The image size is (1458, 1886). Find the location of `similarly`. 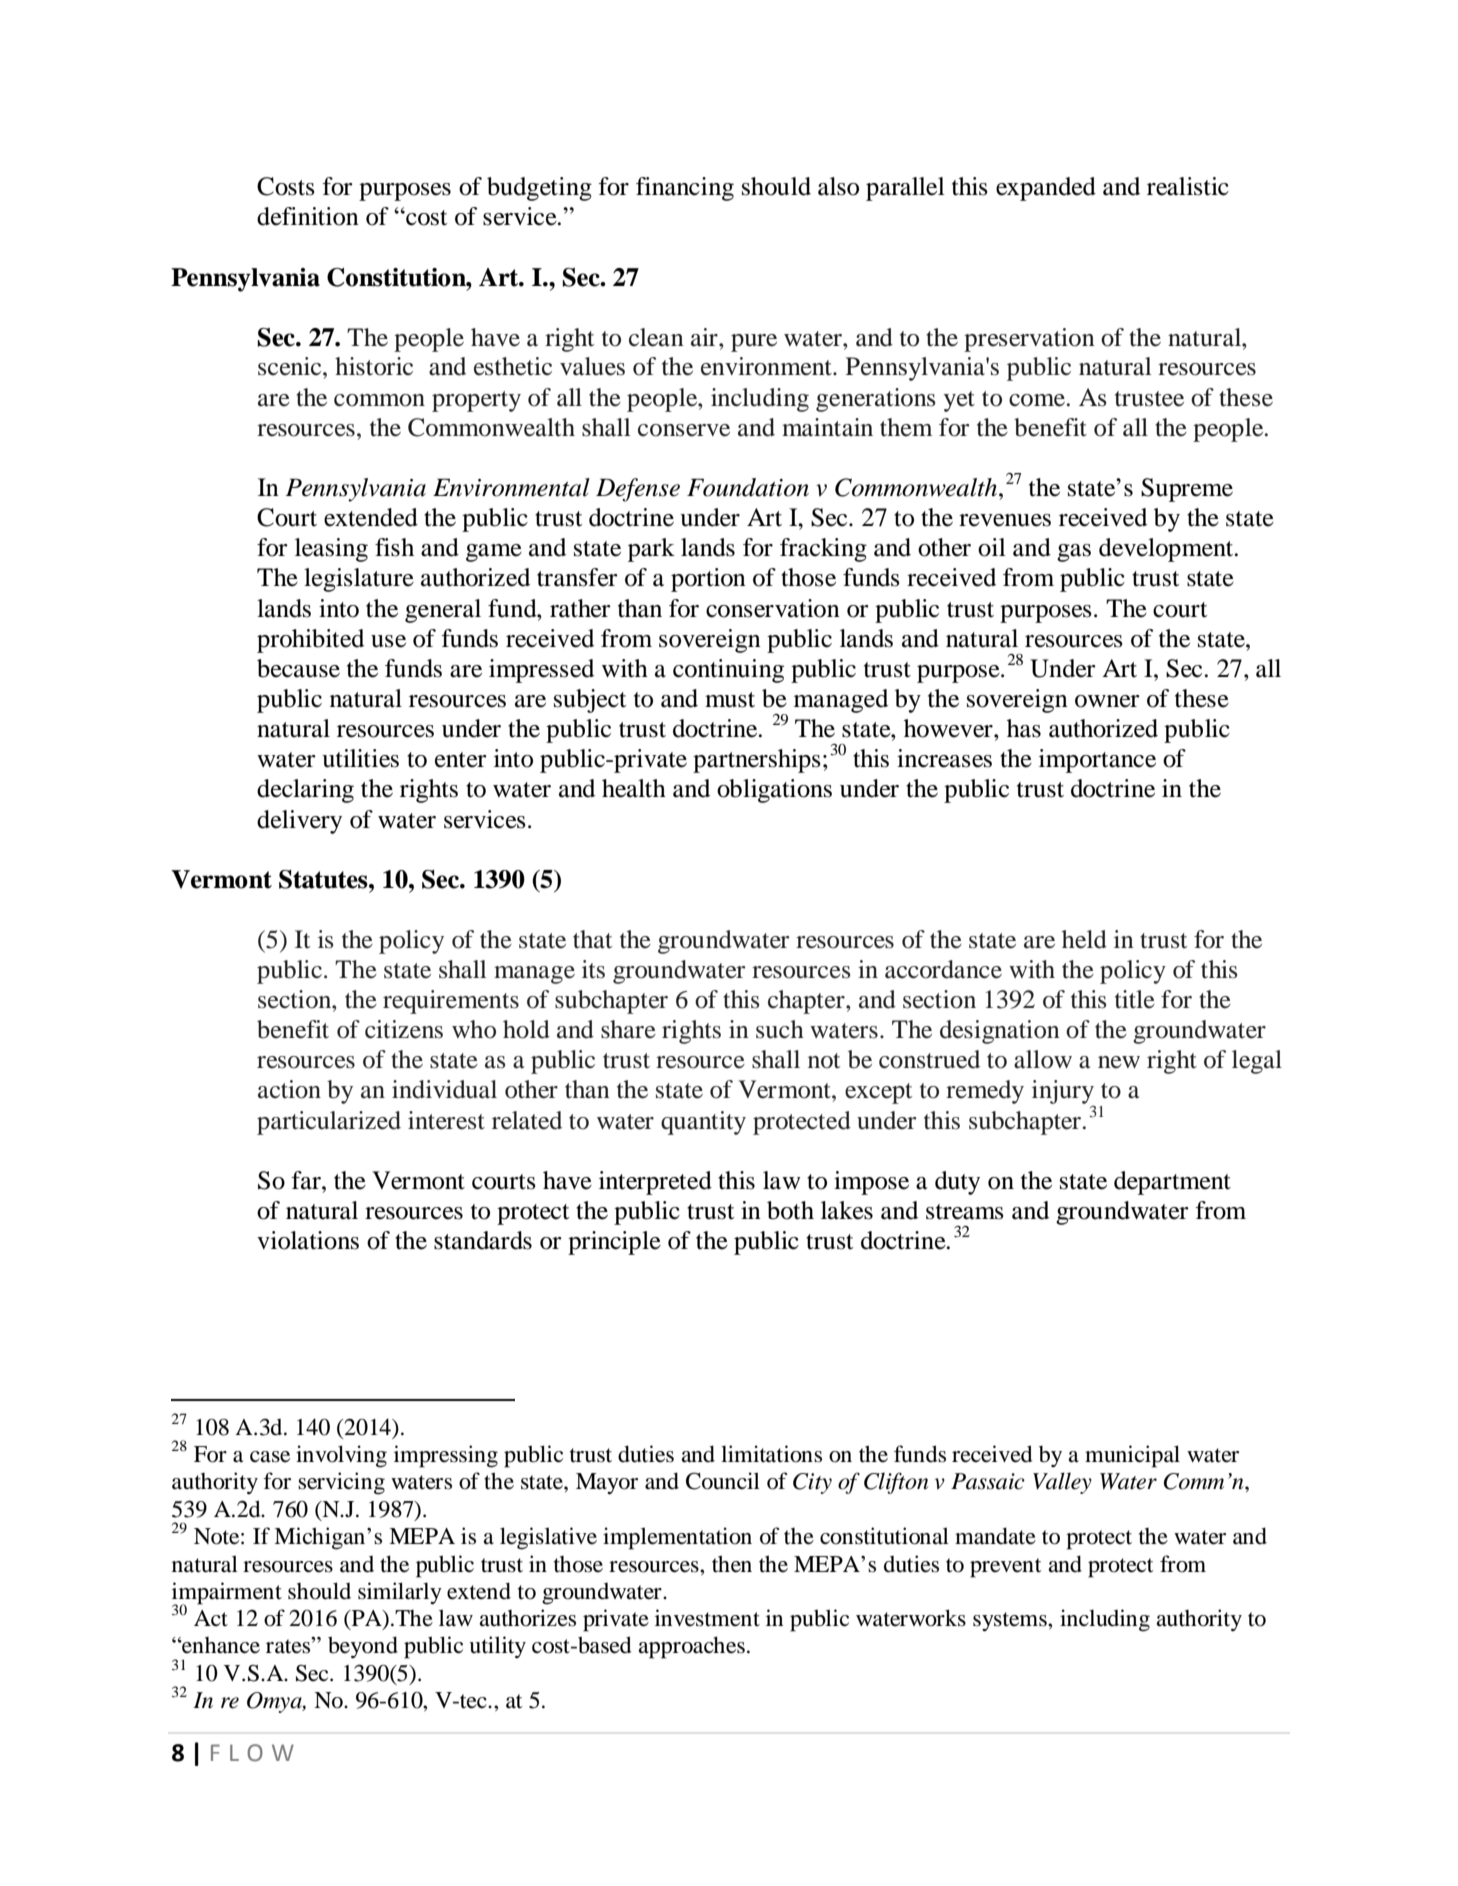

similarly is located at coordinates (400, 1593).
